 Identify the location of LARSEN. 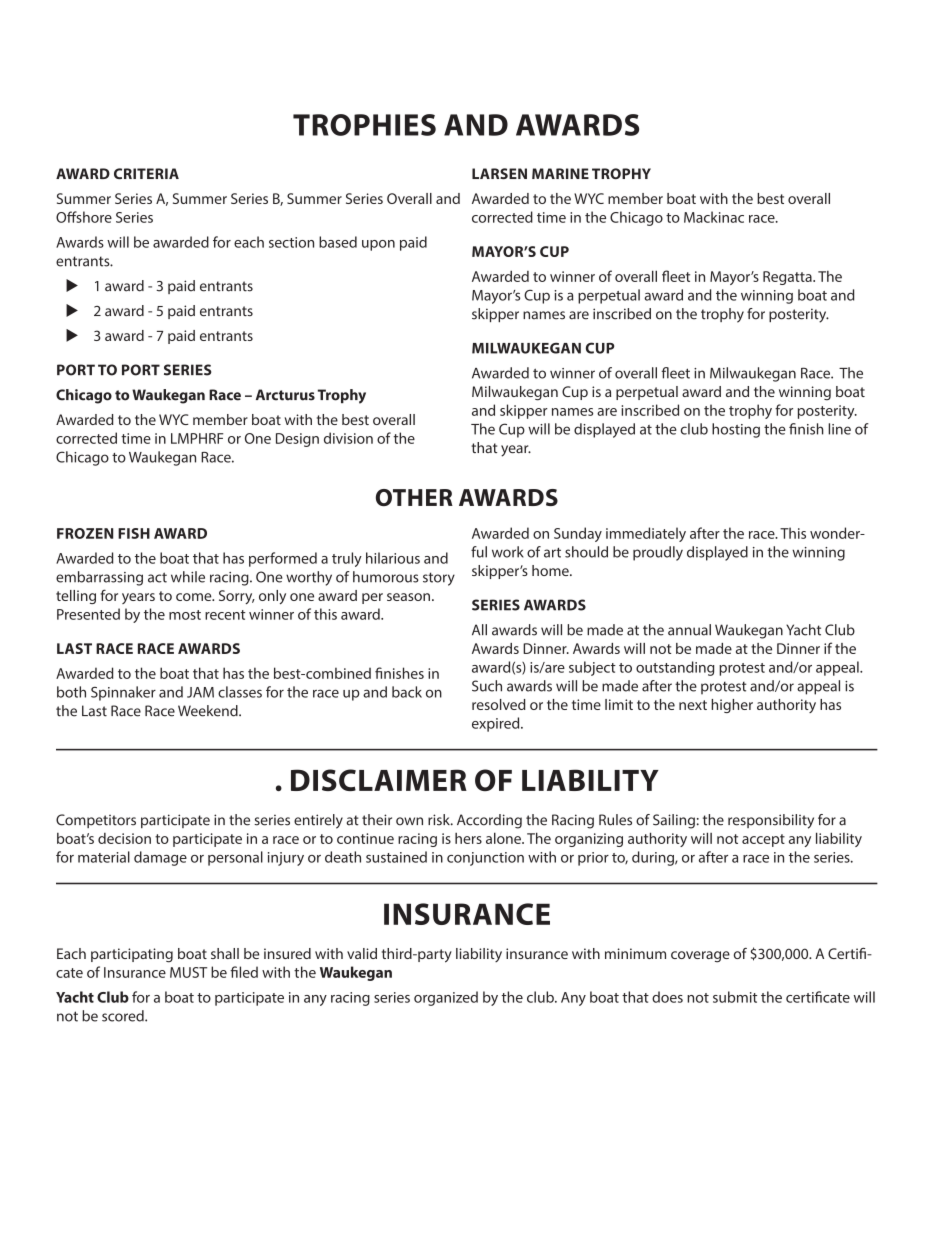
(499, 173).
